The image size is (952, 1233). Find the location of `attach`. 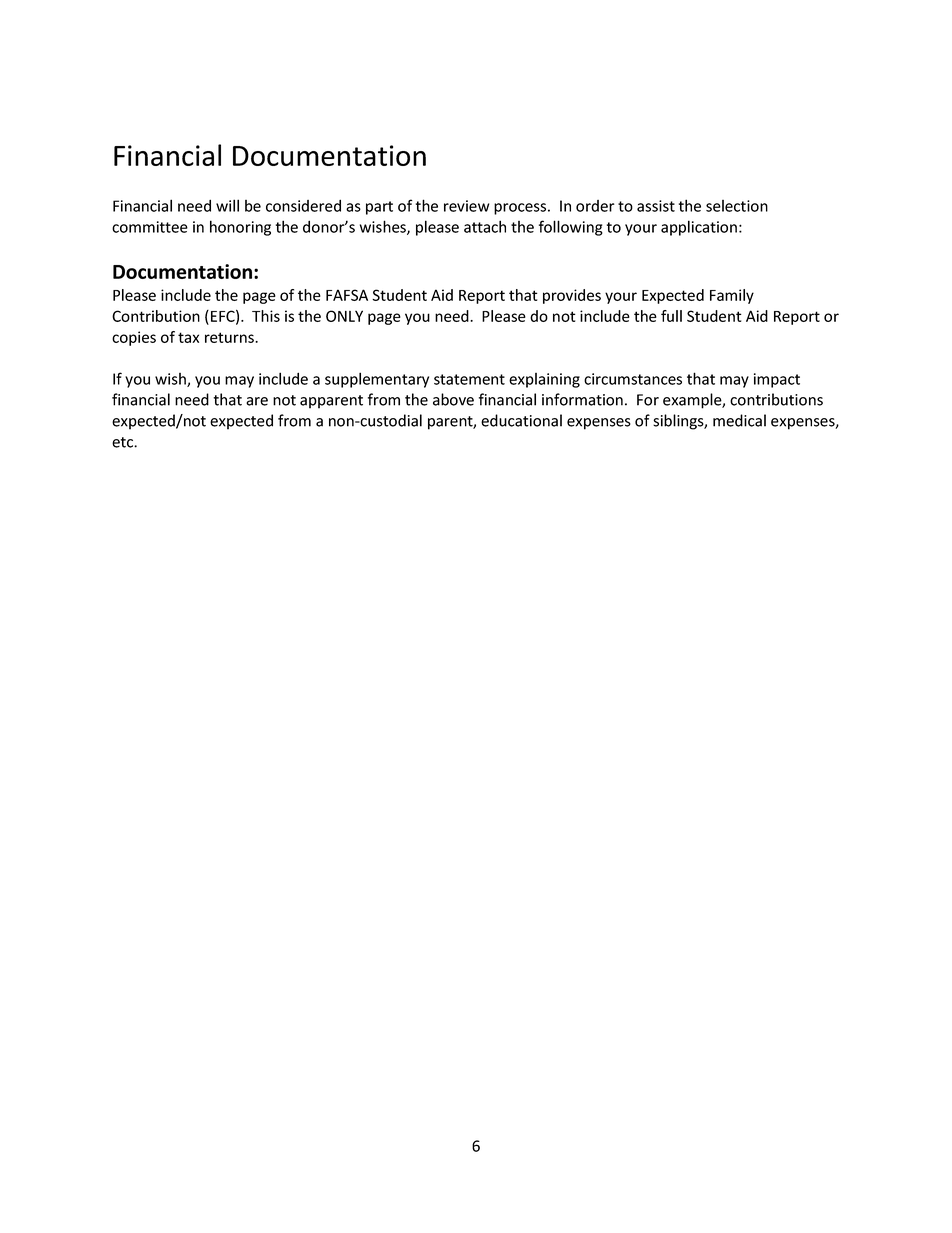

attach is located at coordinates (485, 226).
